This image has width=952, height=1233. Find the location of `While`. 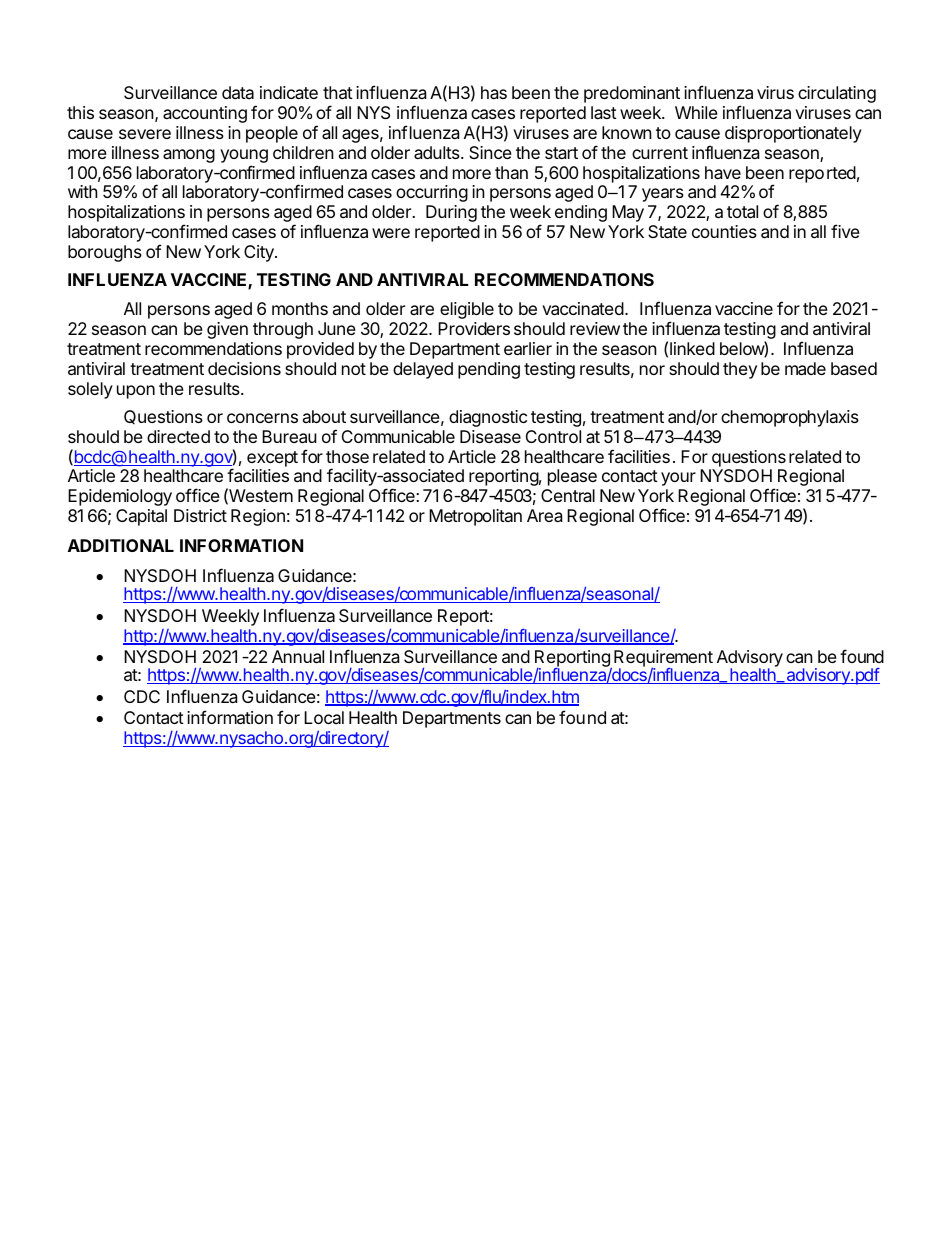

While is located at coordinates (696, 112).
